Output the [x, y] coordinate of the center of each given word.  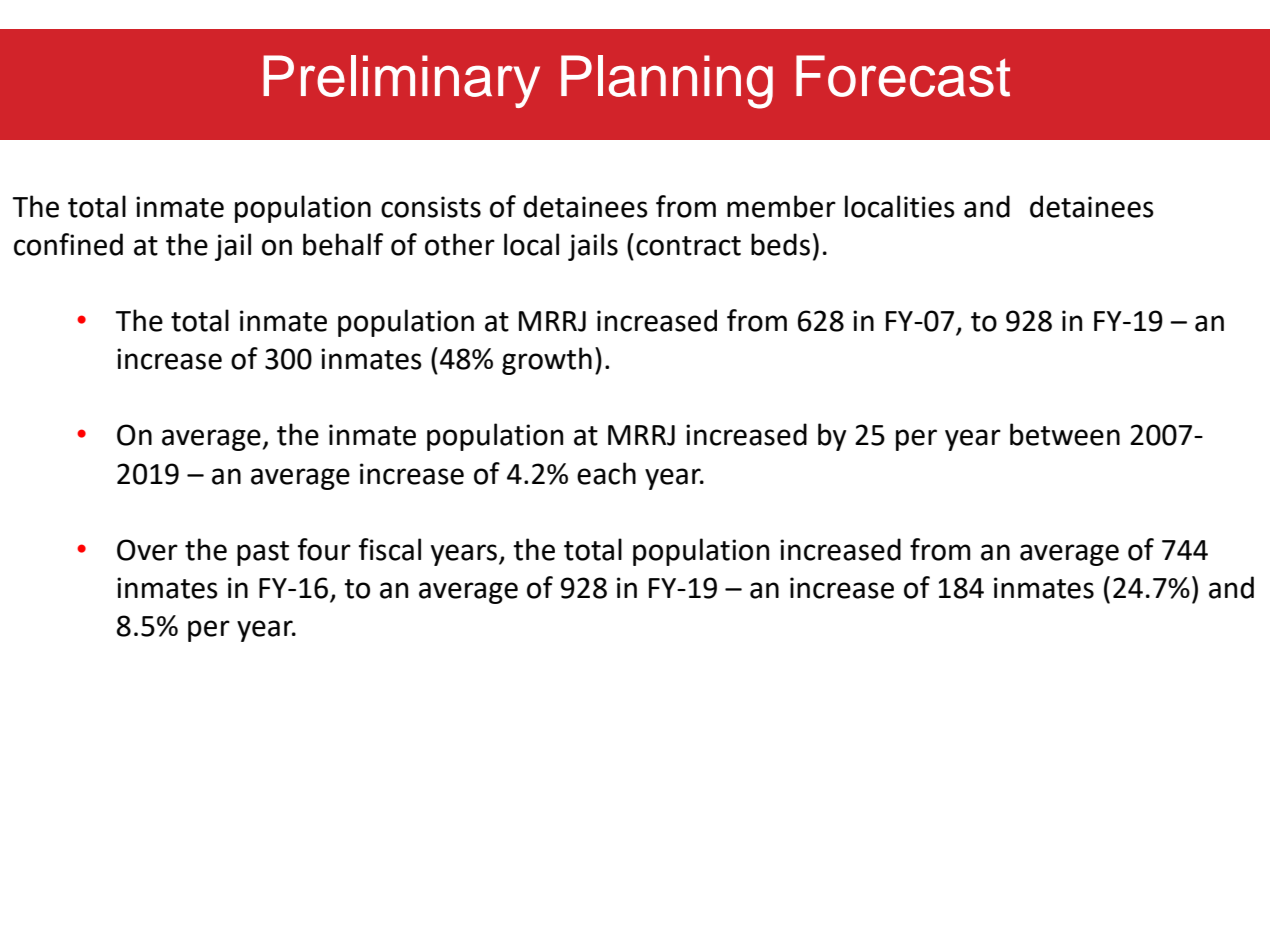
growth [547, 361]
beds [780, 244]
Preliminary [401, 81]
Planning [667, 82]
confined [68, 244]
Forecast [903, 76]
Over [147, 550]
